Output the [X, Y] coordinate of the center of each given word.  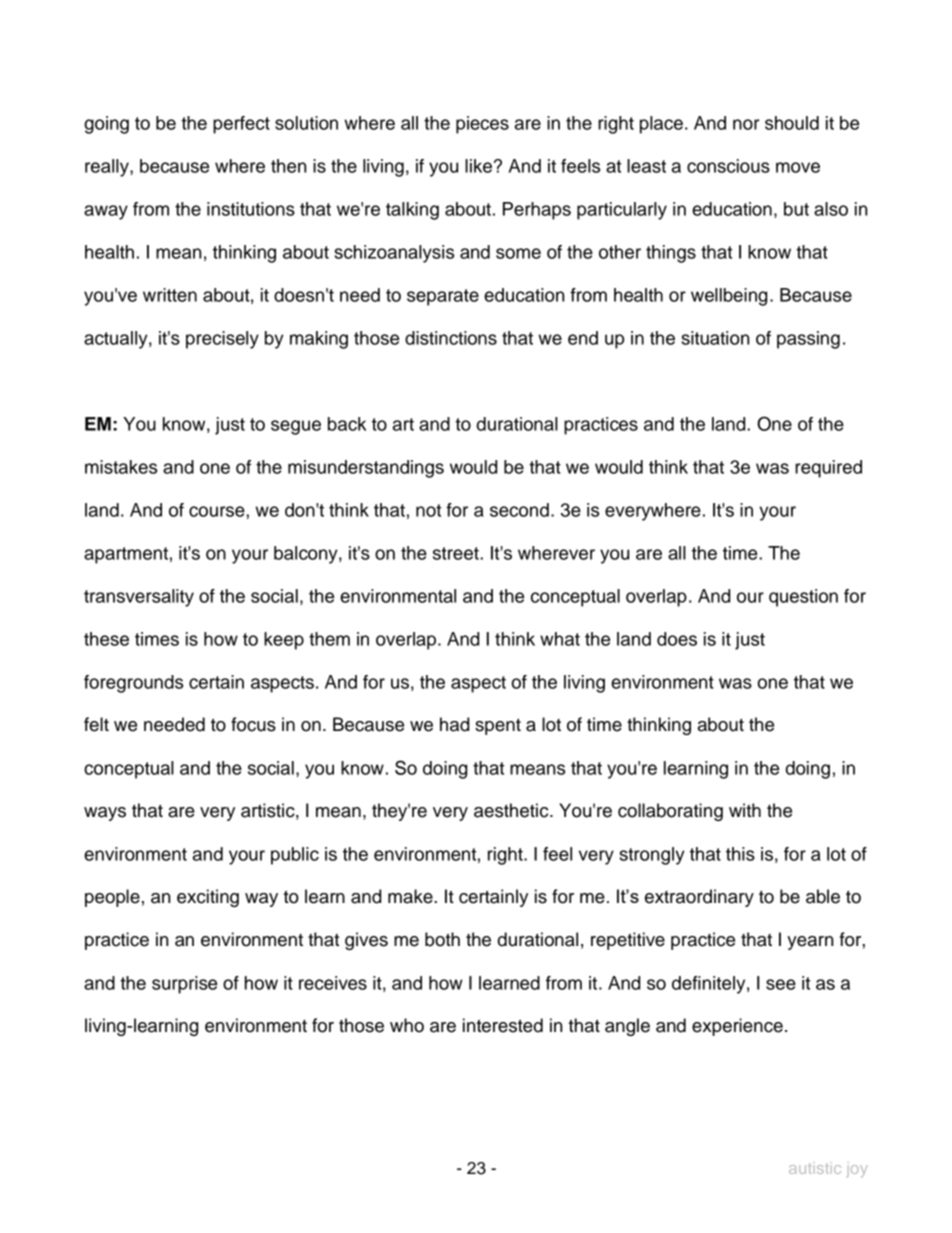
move [798, 167]
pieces [482, 125]
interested [503, 1025]
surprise [184, 985]
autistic [815, 1168]
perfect [241, 125]
